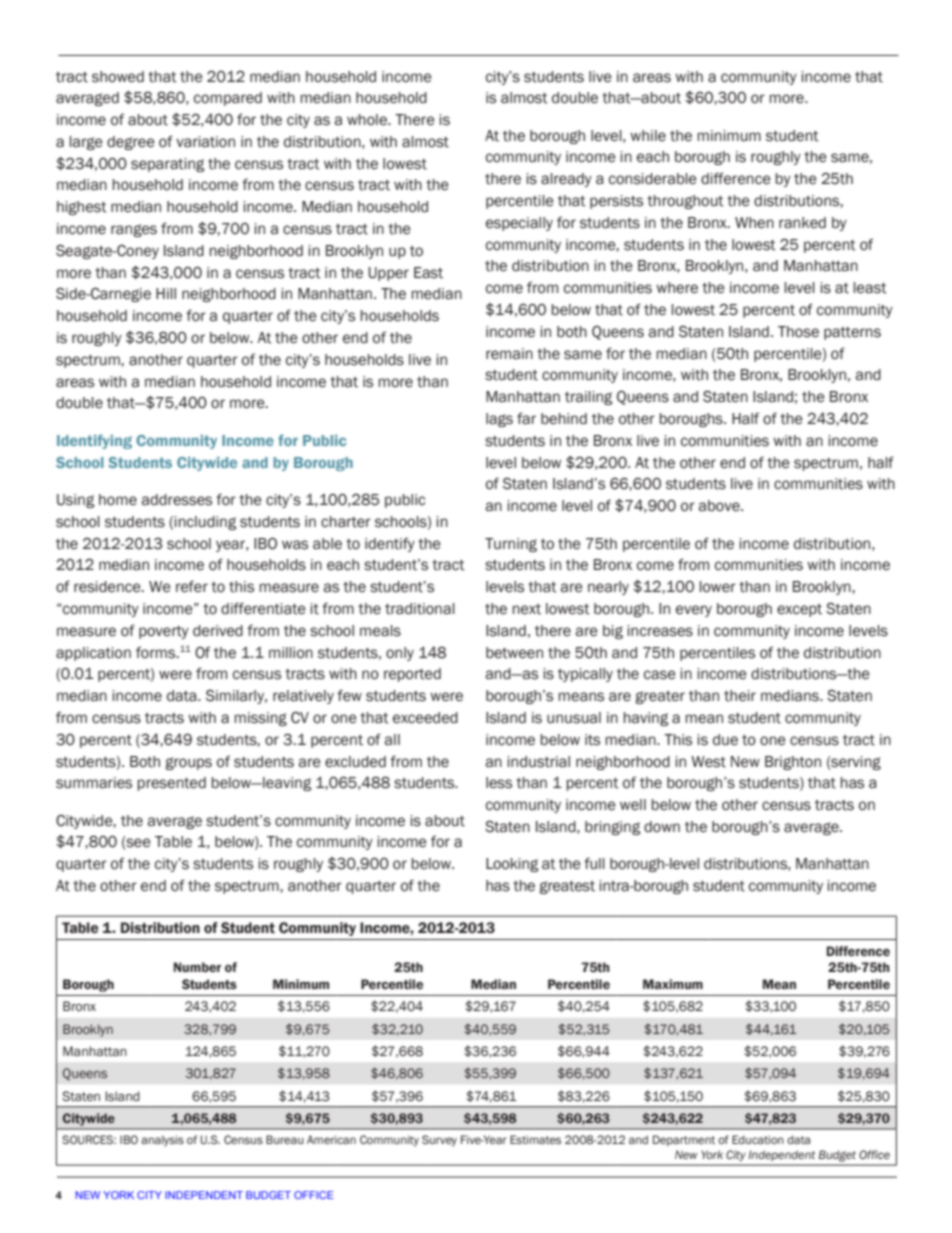 This document has width=952, height=1233. What do you see at coordinates (662, 827) in the document?
I see `down` at bounding box center [662, 827].
